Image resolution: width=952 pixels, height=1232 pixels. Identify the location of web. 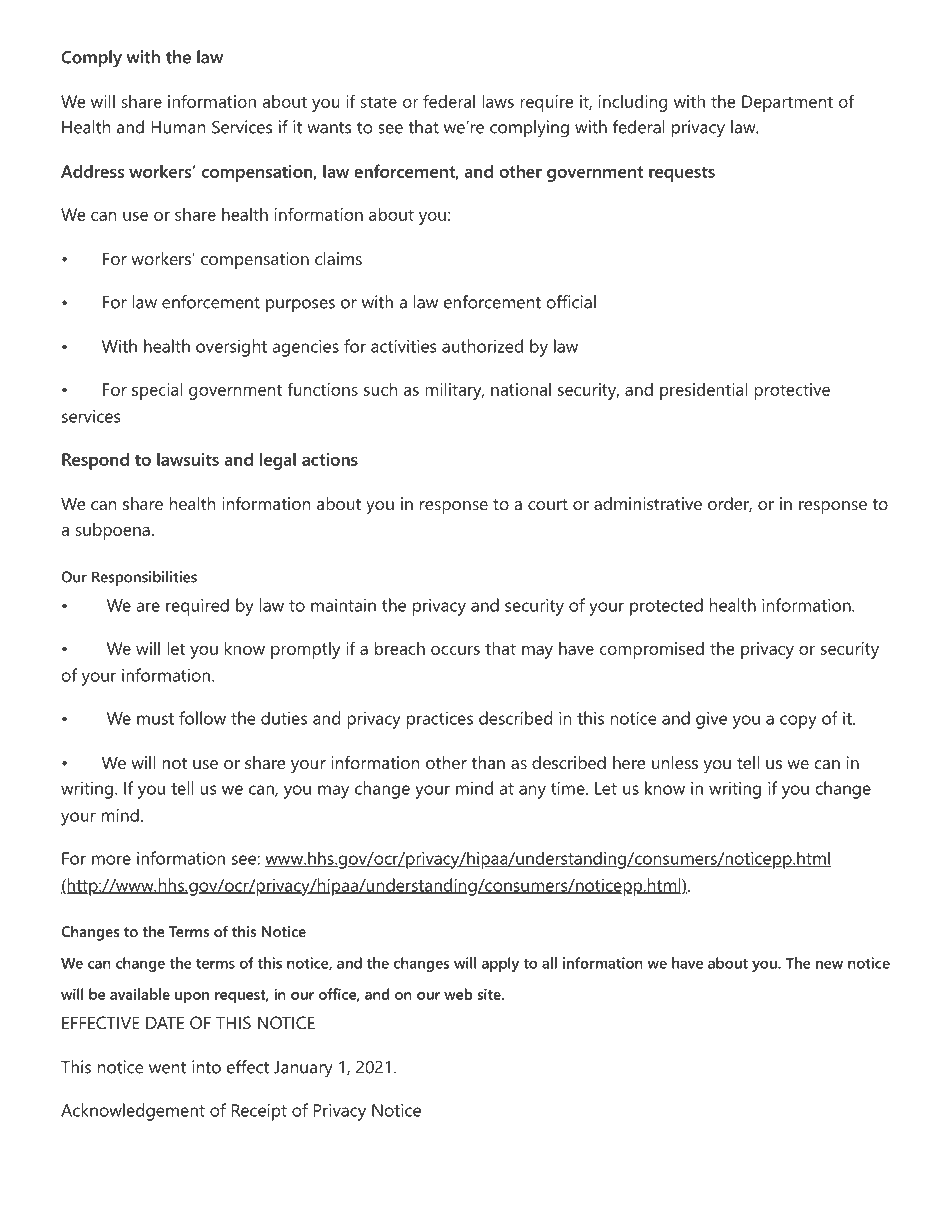
(458, 994).
